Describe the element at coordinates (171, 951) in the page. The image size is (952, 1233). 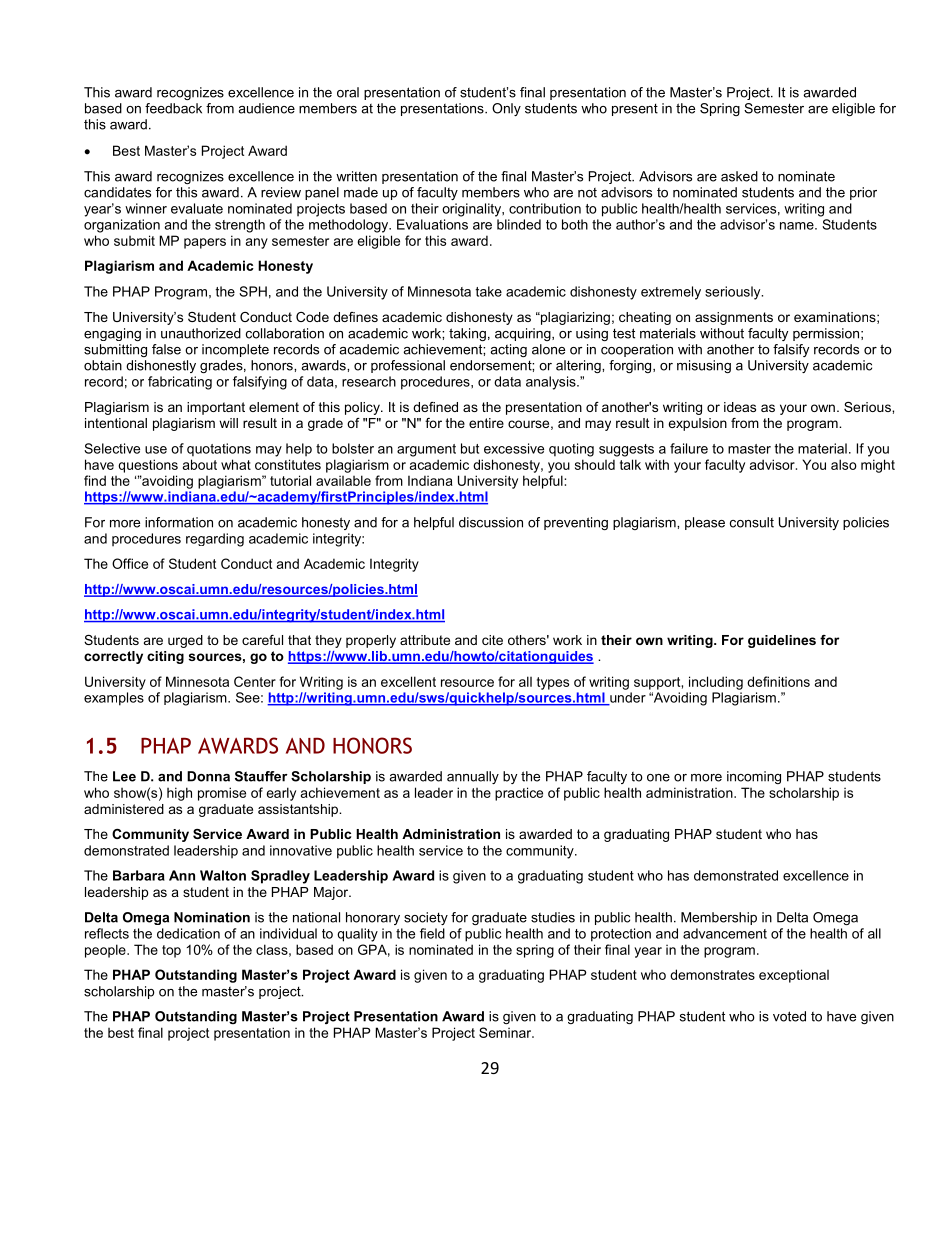
I see `top` at that location.
